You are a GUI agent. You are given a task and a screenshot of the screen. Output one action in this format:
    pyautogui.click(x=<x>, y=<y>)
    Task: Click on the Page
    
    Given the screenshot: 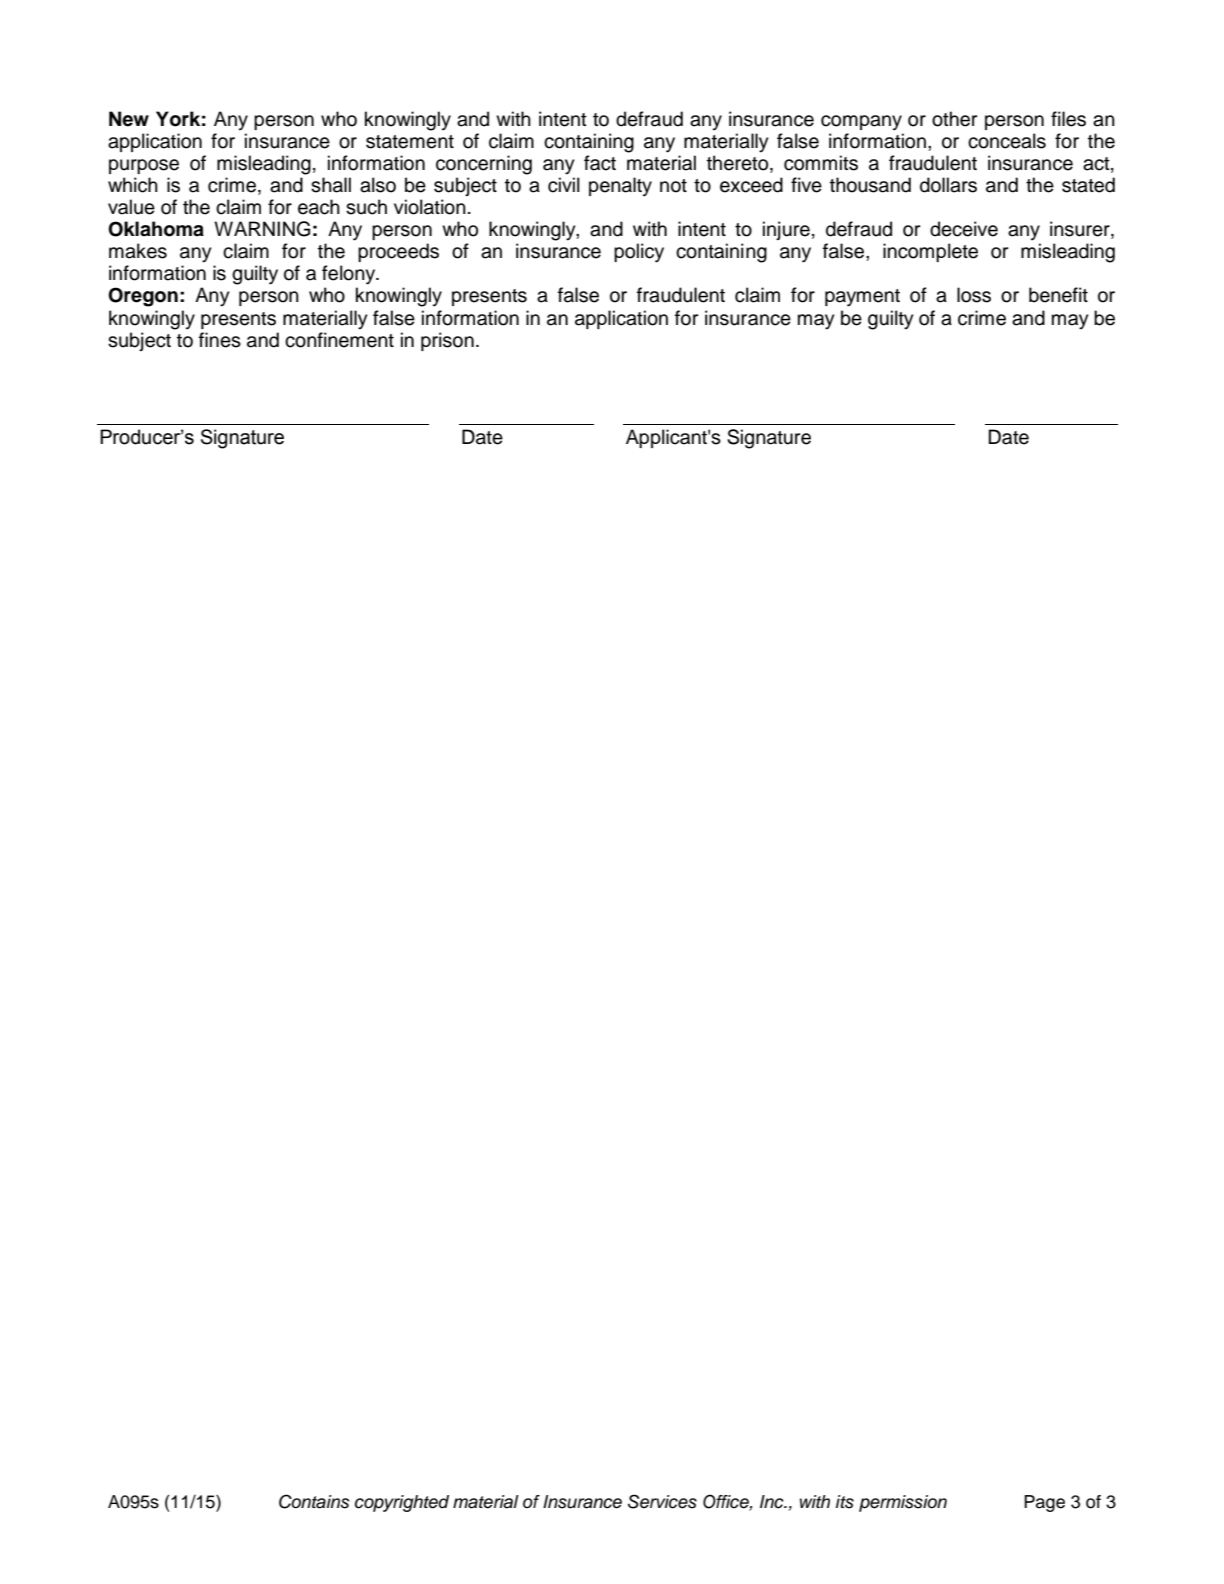 What is the action you would take?
    pyautogui.click(x=1044, y=1503)
